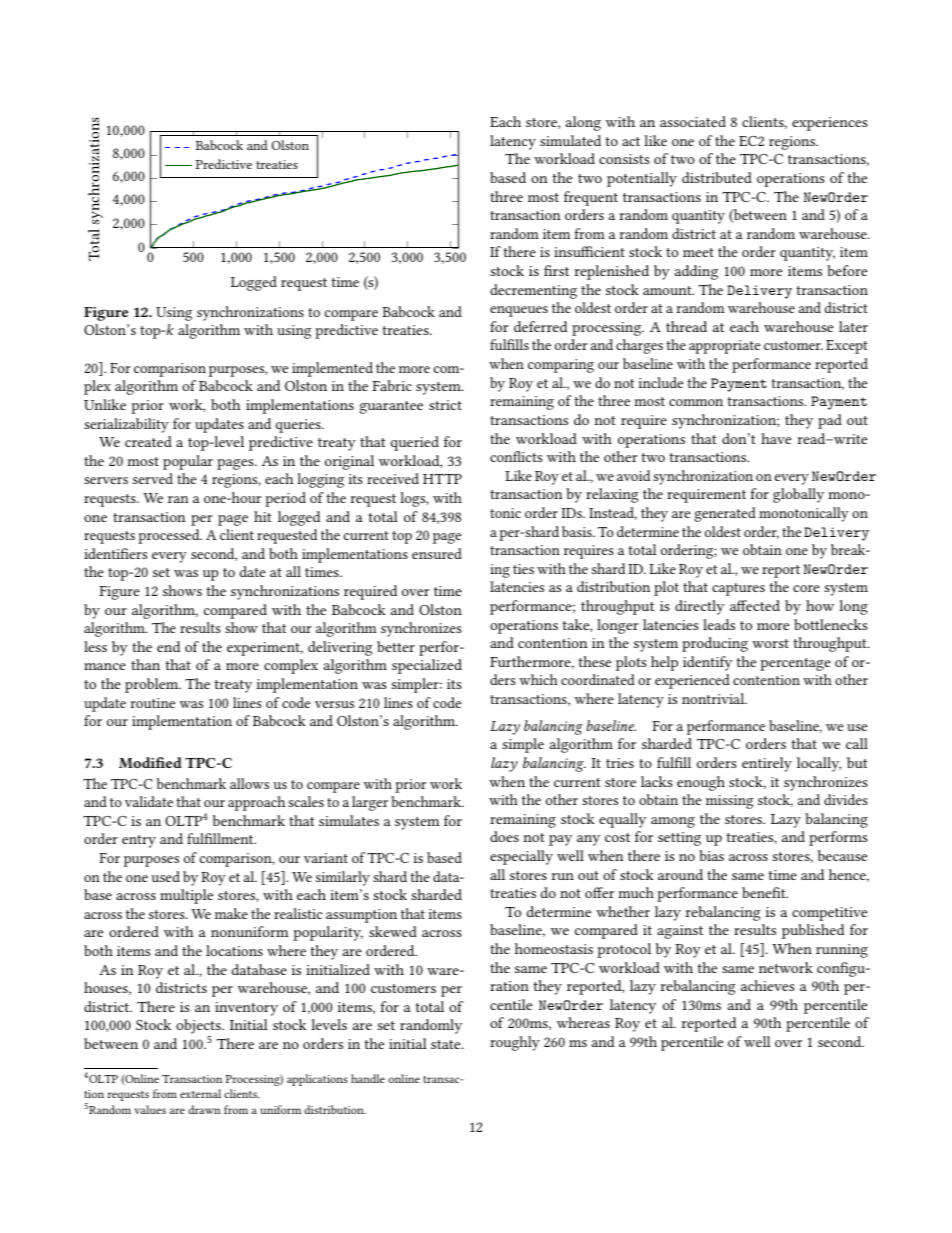  Describe the element at coordinates (332, 369) in the image. I see `implemented` at that location.
